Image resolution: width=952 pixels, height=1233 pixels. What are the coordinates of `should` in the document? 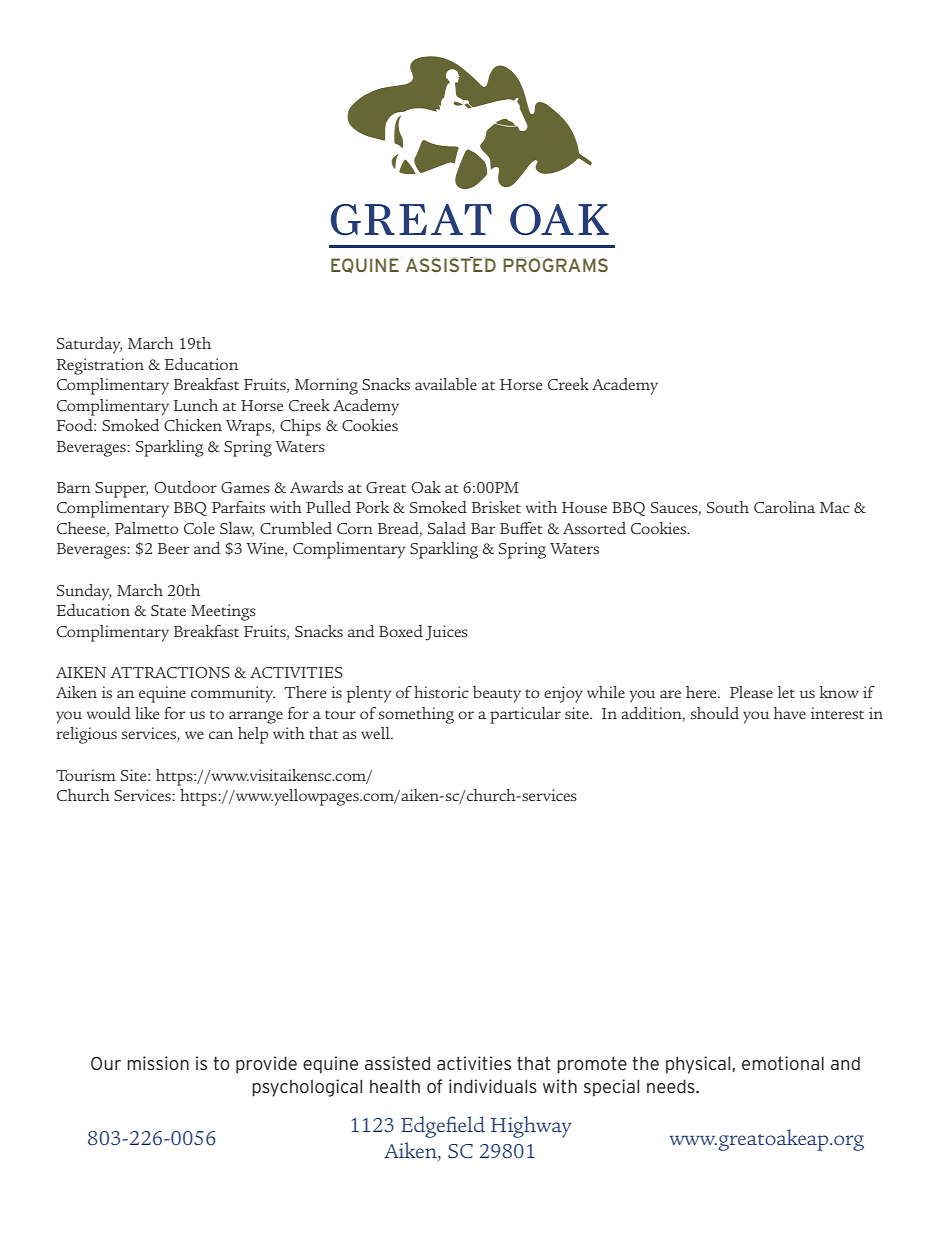 It's located at (715, 713).
